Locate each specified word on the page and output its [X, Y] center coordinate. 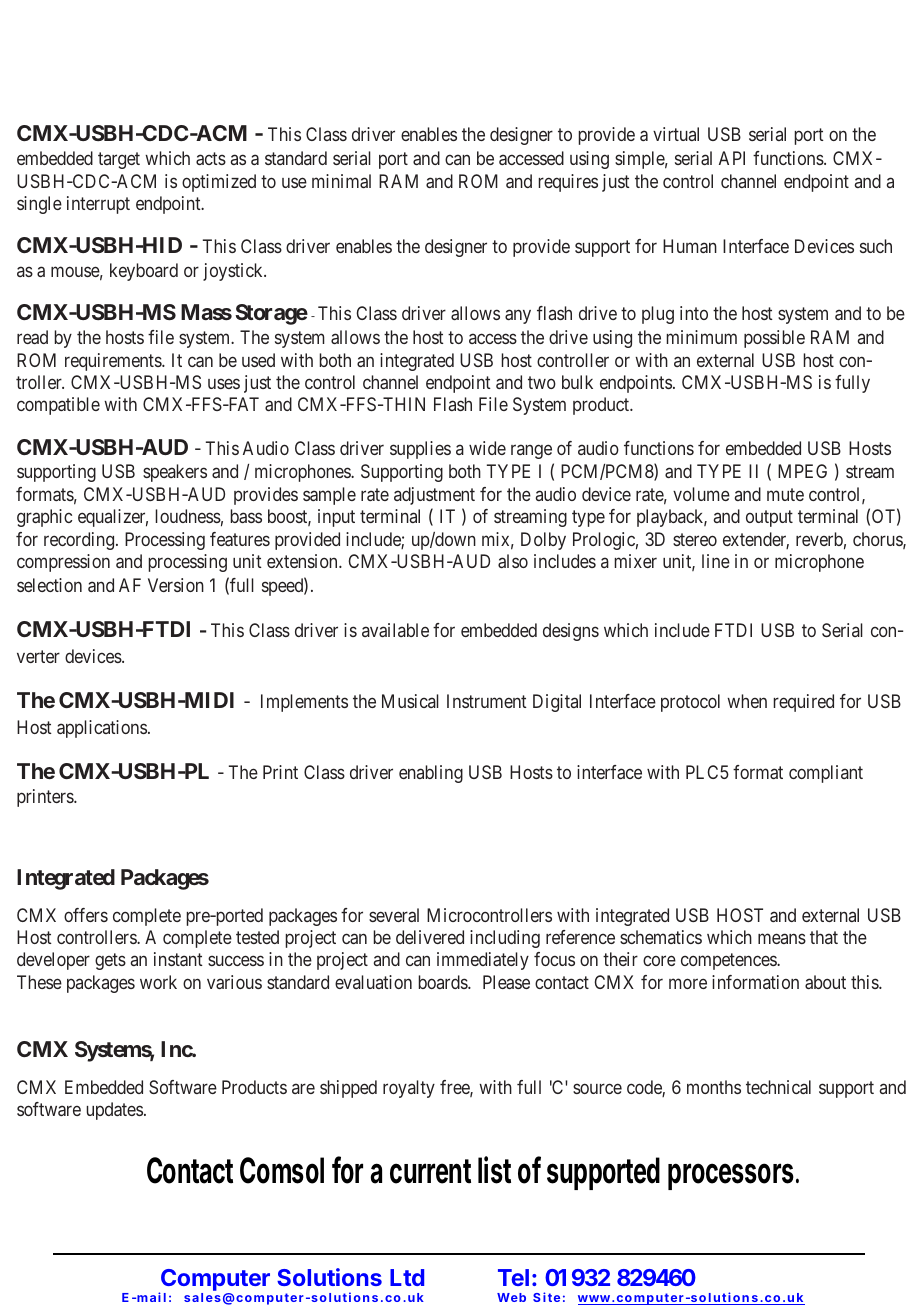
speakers [175, 473]
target [119, 161]
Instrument [487, 701]
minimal [341, 181]
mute [785, 494]
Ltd [407, 1277]
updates [114, 1111]
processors [731, 1176]
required [803, 703]
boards [443, 982]
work [158, 982]
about [825, 982]
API [732, 158]
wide [487, 448]
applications [102, 729]
